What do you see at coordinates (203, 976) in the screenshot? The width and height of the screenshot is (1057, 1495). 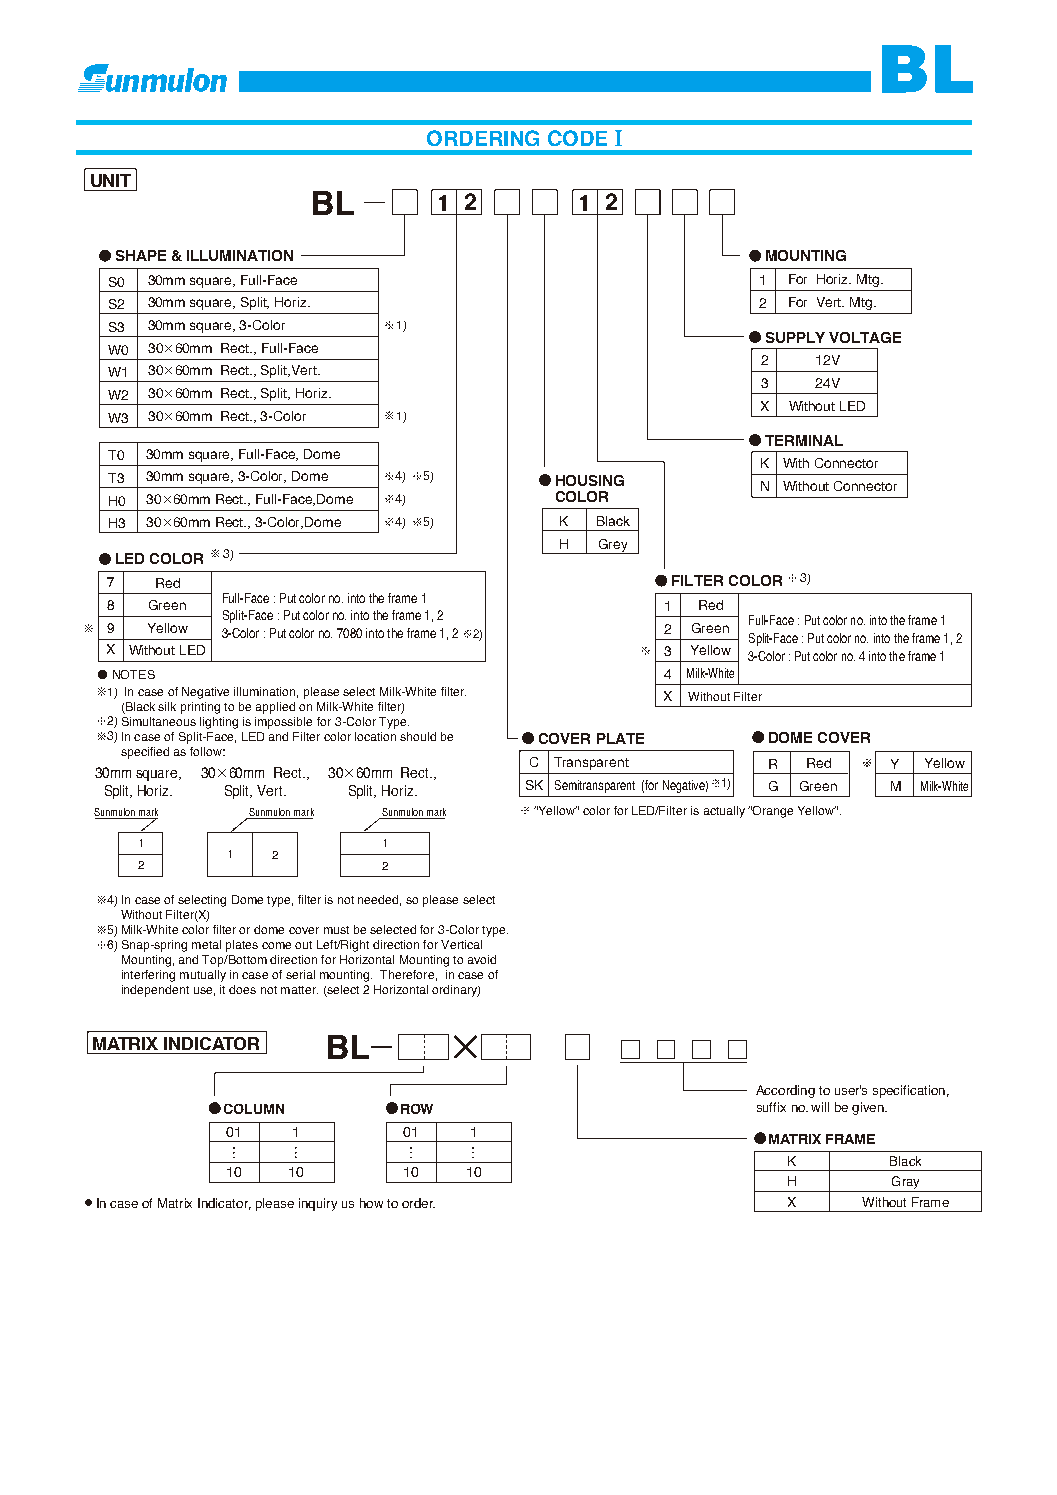 I see `mutually` at bounding box center [203, 976].
